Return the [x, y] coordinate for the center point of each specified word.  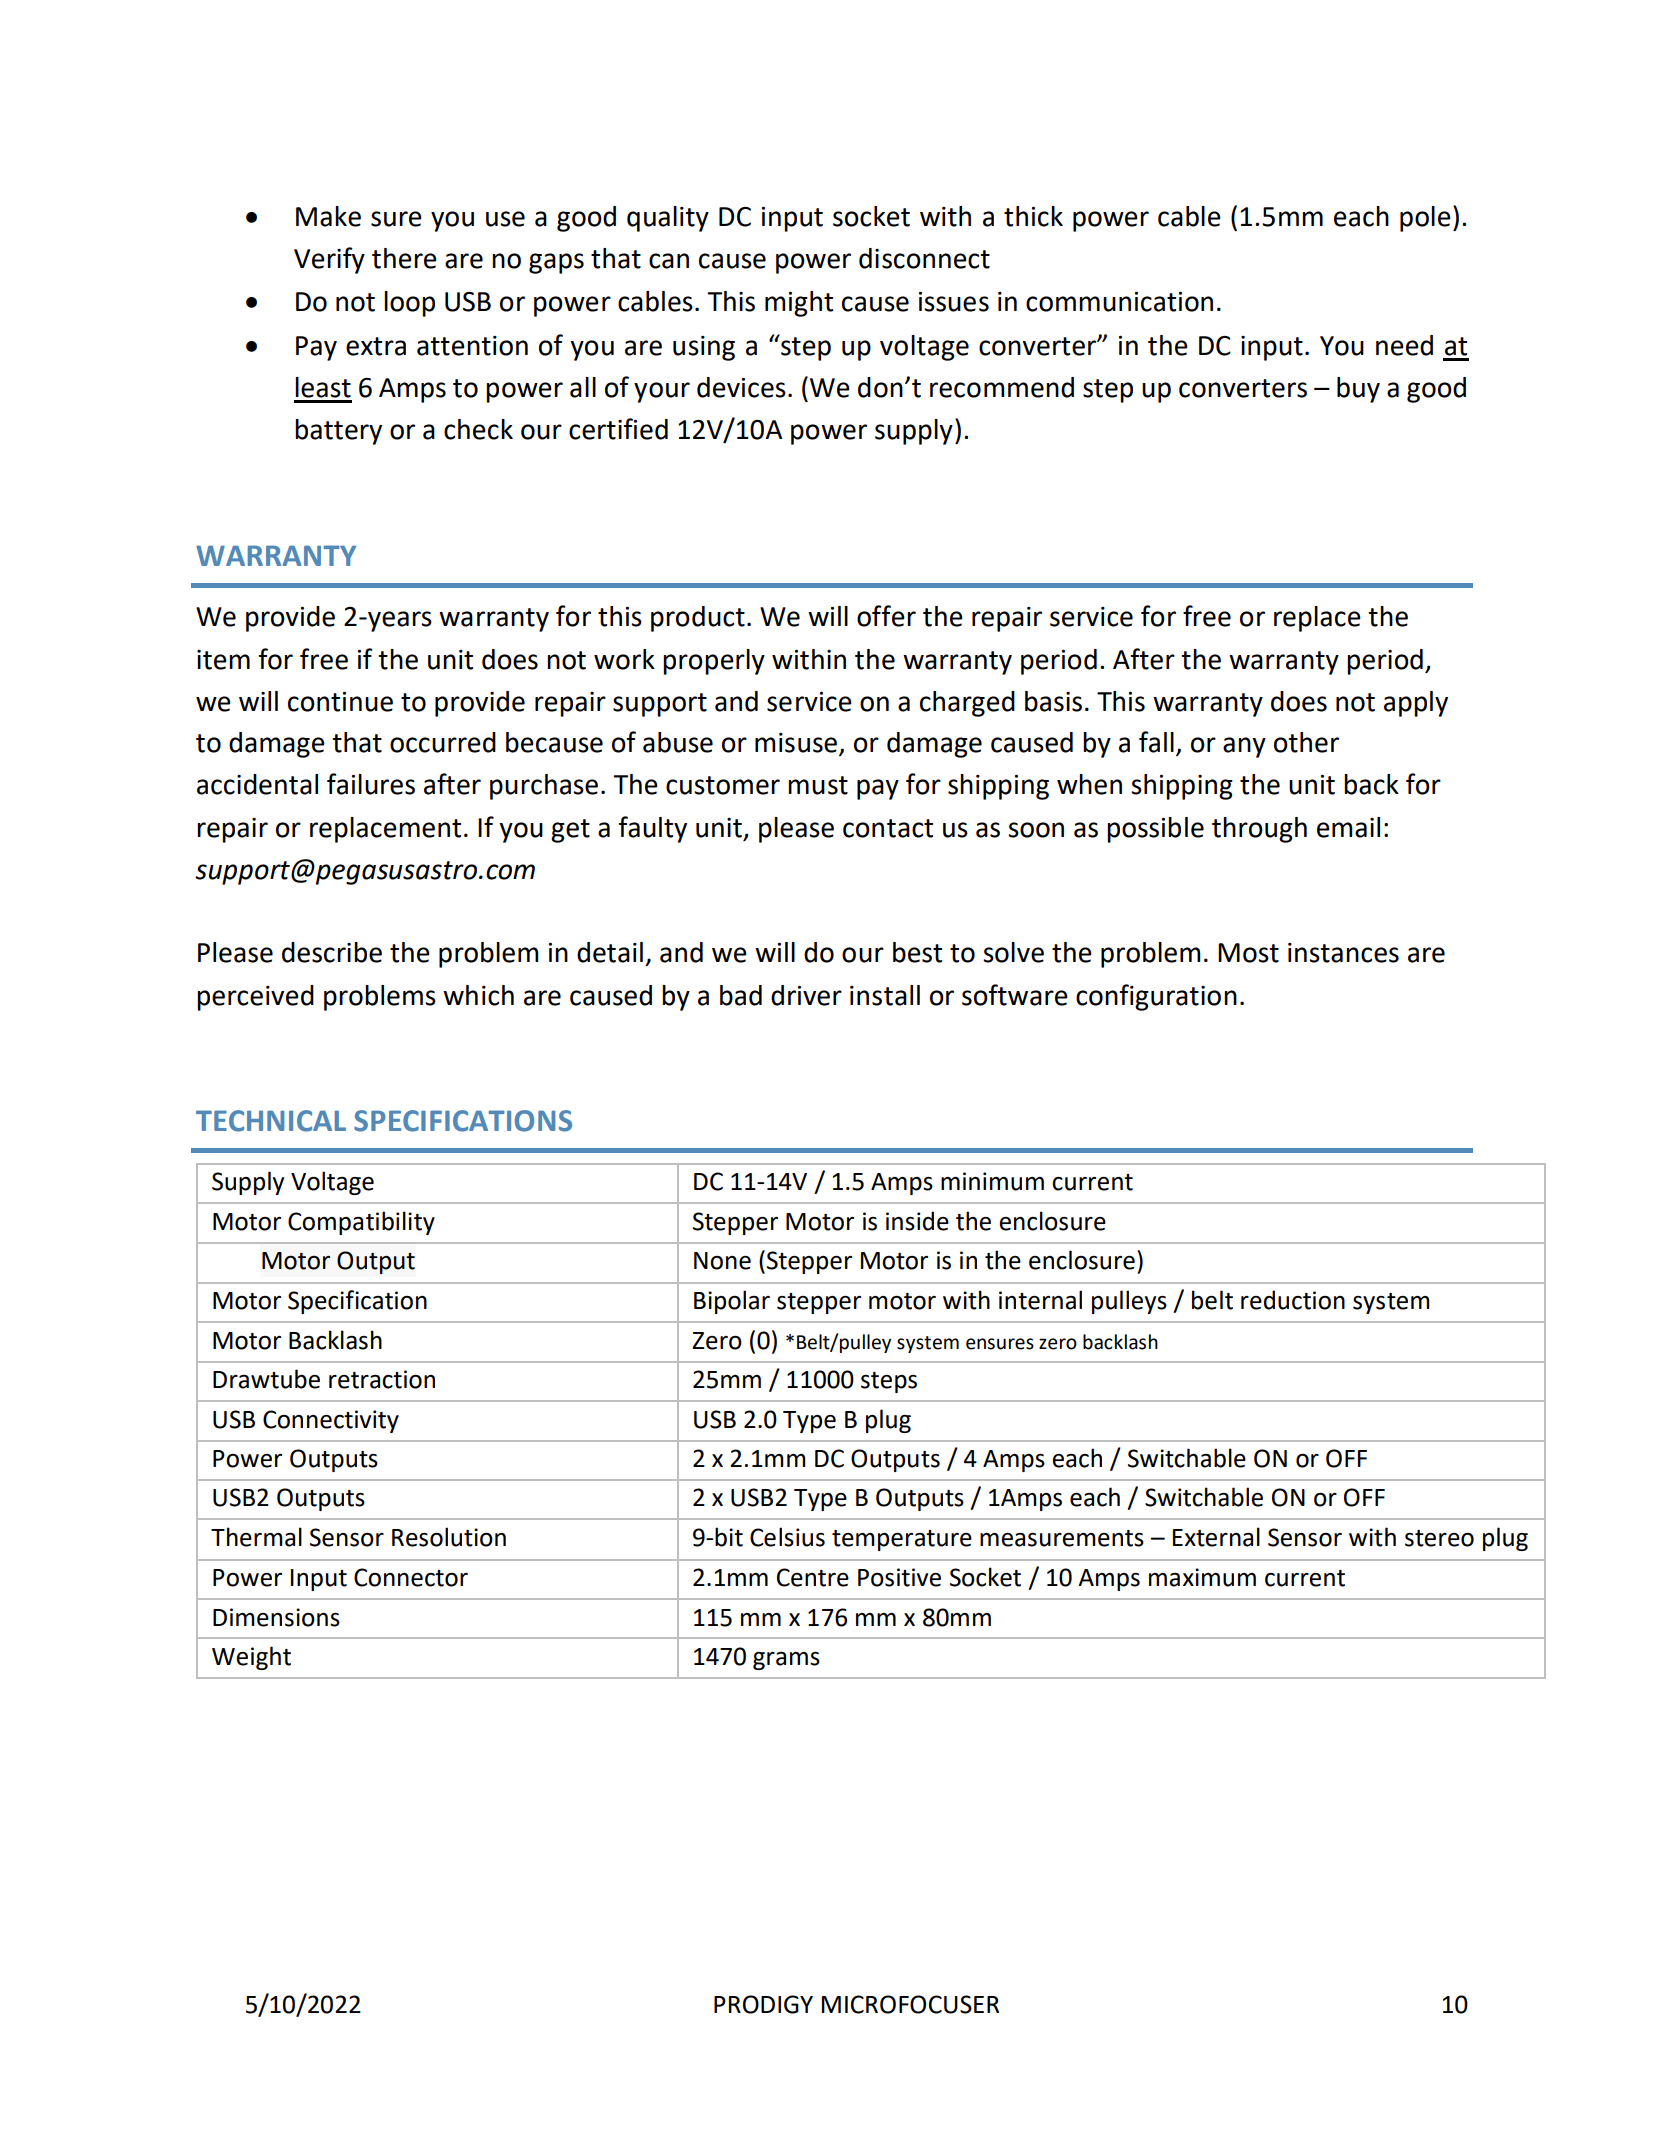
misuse [797, 744]
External [1216, 1537]
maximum [1202, 1577]
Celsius [787, 1537]
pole [1425, 219]
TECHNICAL [271, 1121]
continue [340, 702]
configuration [1156, 997]
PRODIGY [763, 2004]
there [404, 258]
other [1306, 742]
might [799, 304]
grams [786, 1661]
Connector [411, 1577]
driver [806, 995]
